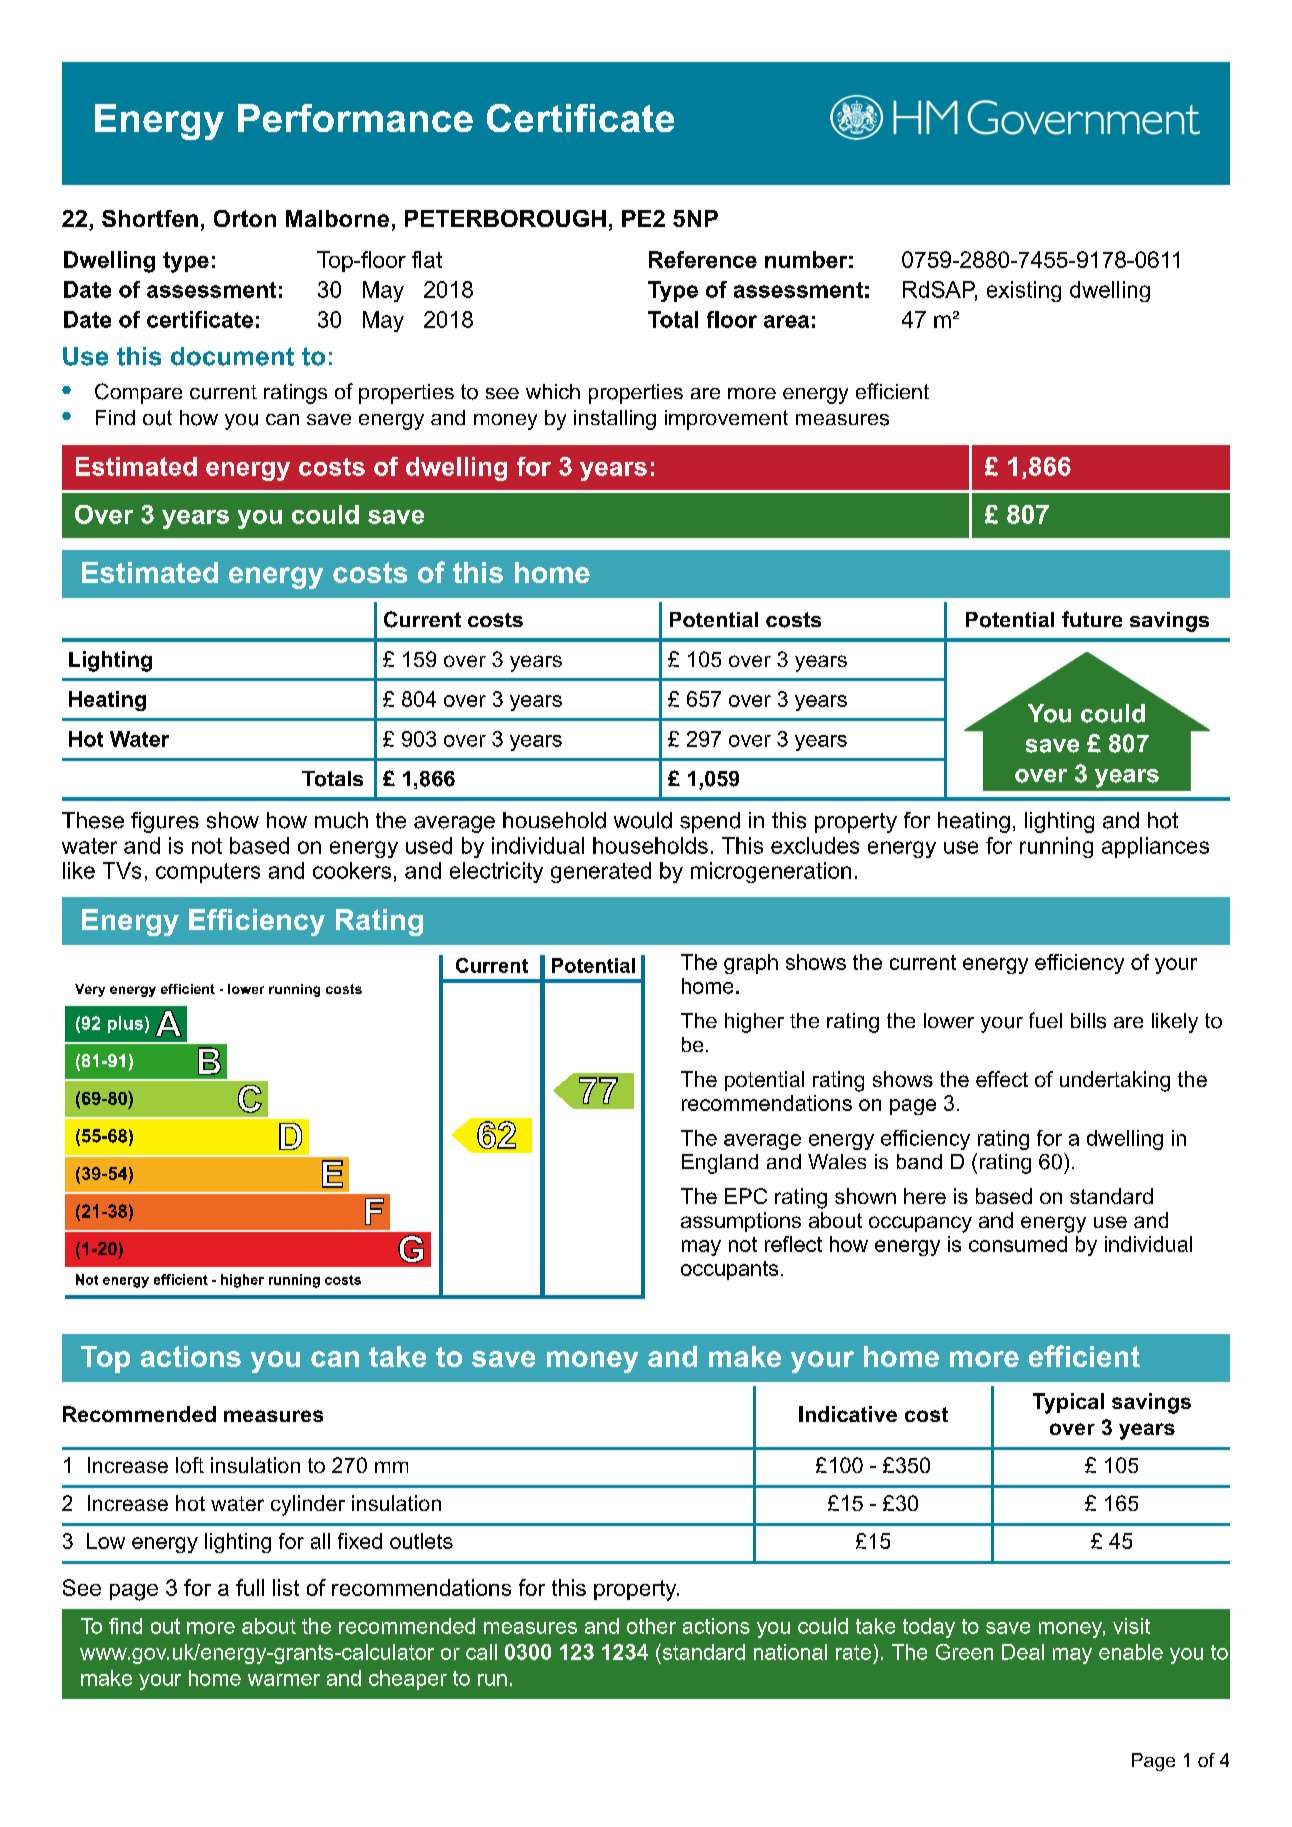 This screenshot has width=1292, height=1827. What do you see at coordinates (208, 873) in the screenshot?
I see `computers` at bounding box center [208, 873].
